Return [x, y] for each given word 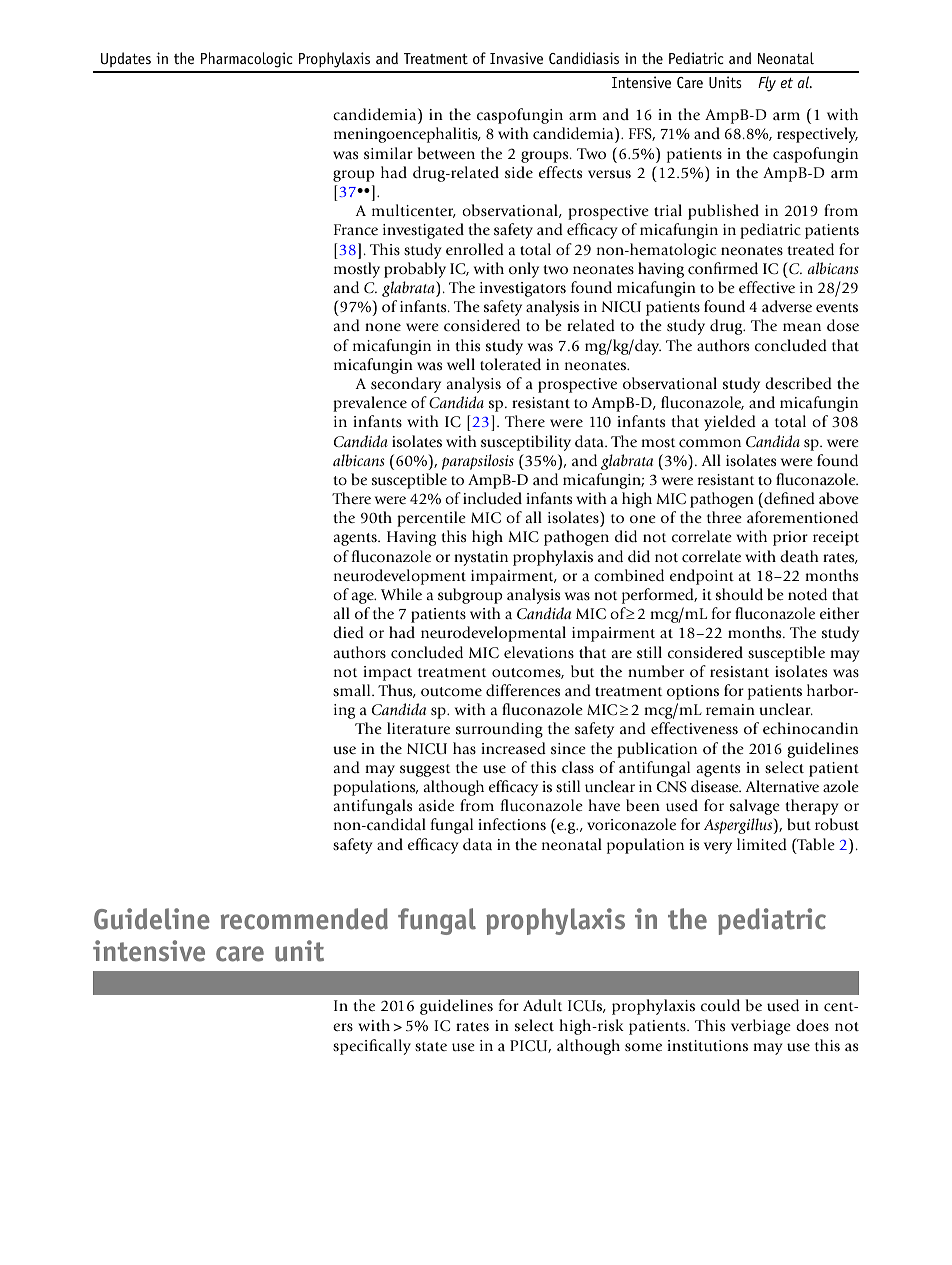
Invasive [516, 58]
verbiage [761, 1027]
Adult [542, 1005]
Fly [767, 84]
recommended [304, 919]
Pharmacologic [247, 60]
